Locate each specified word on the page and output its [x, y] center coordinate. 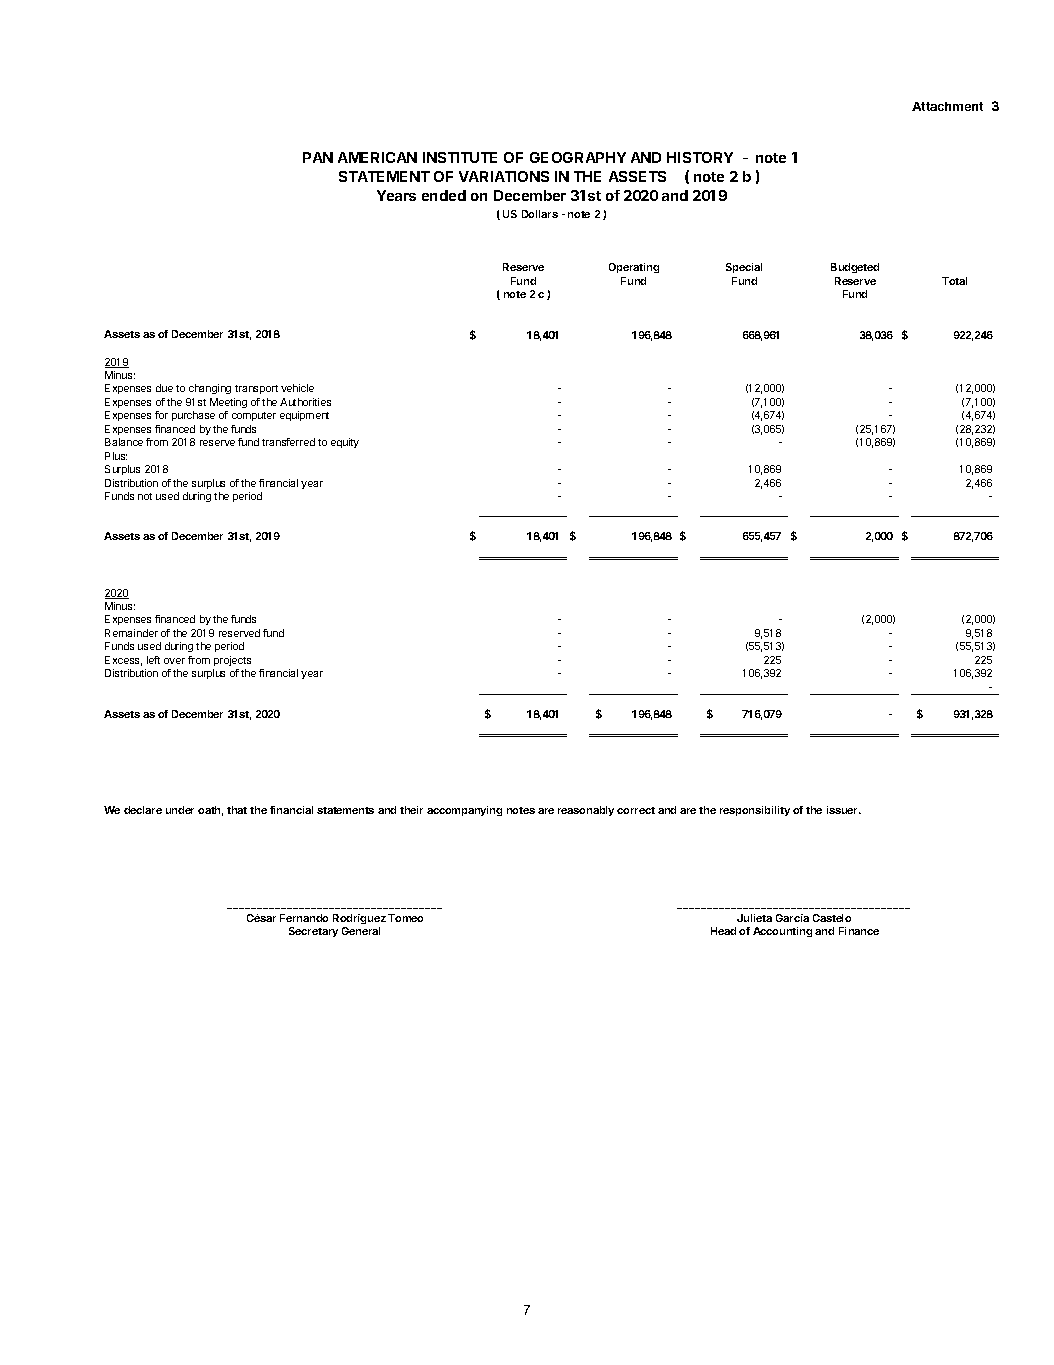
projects [232, 661]
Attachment [947, 106]
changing [210, 389]
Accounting [782, 932]
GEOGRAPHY [578, 157]
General [361, 931]
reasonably [586, 811]
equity [345, 443]
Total [954, 281]
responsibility [755, 811]
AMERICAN [377, 157]
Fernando [304, 918]
